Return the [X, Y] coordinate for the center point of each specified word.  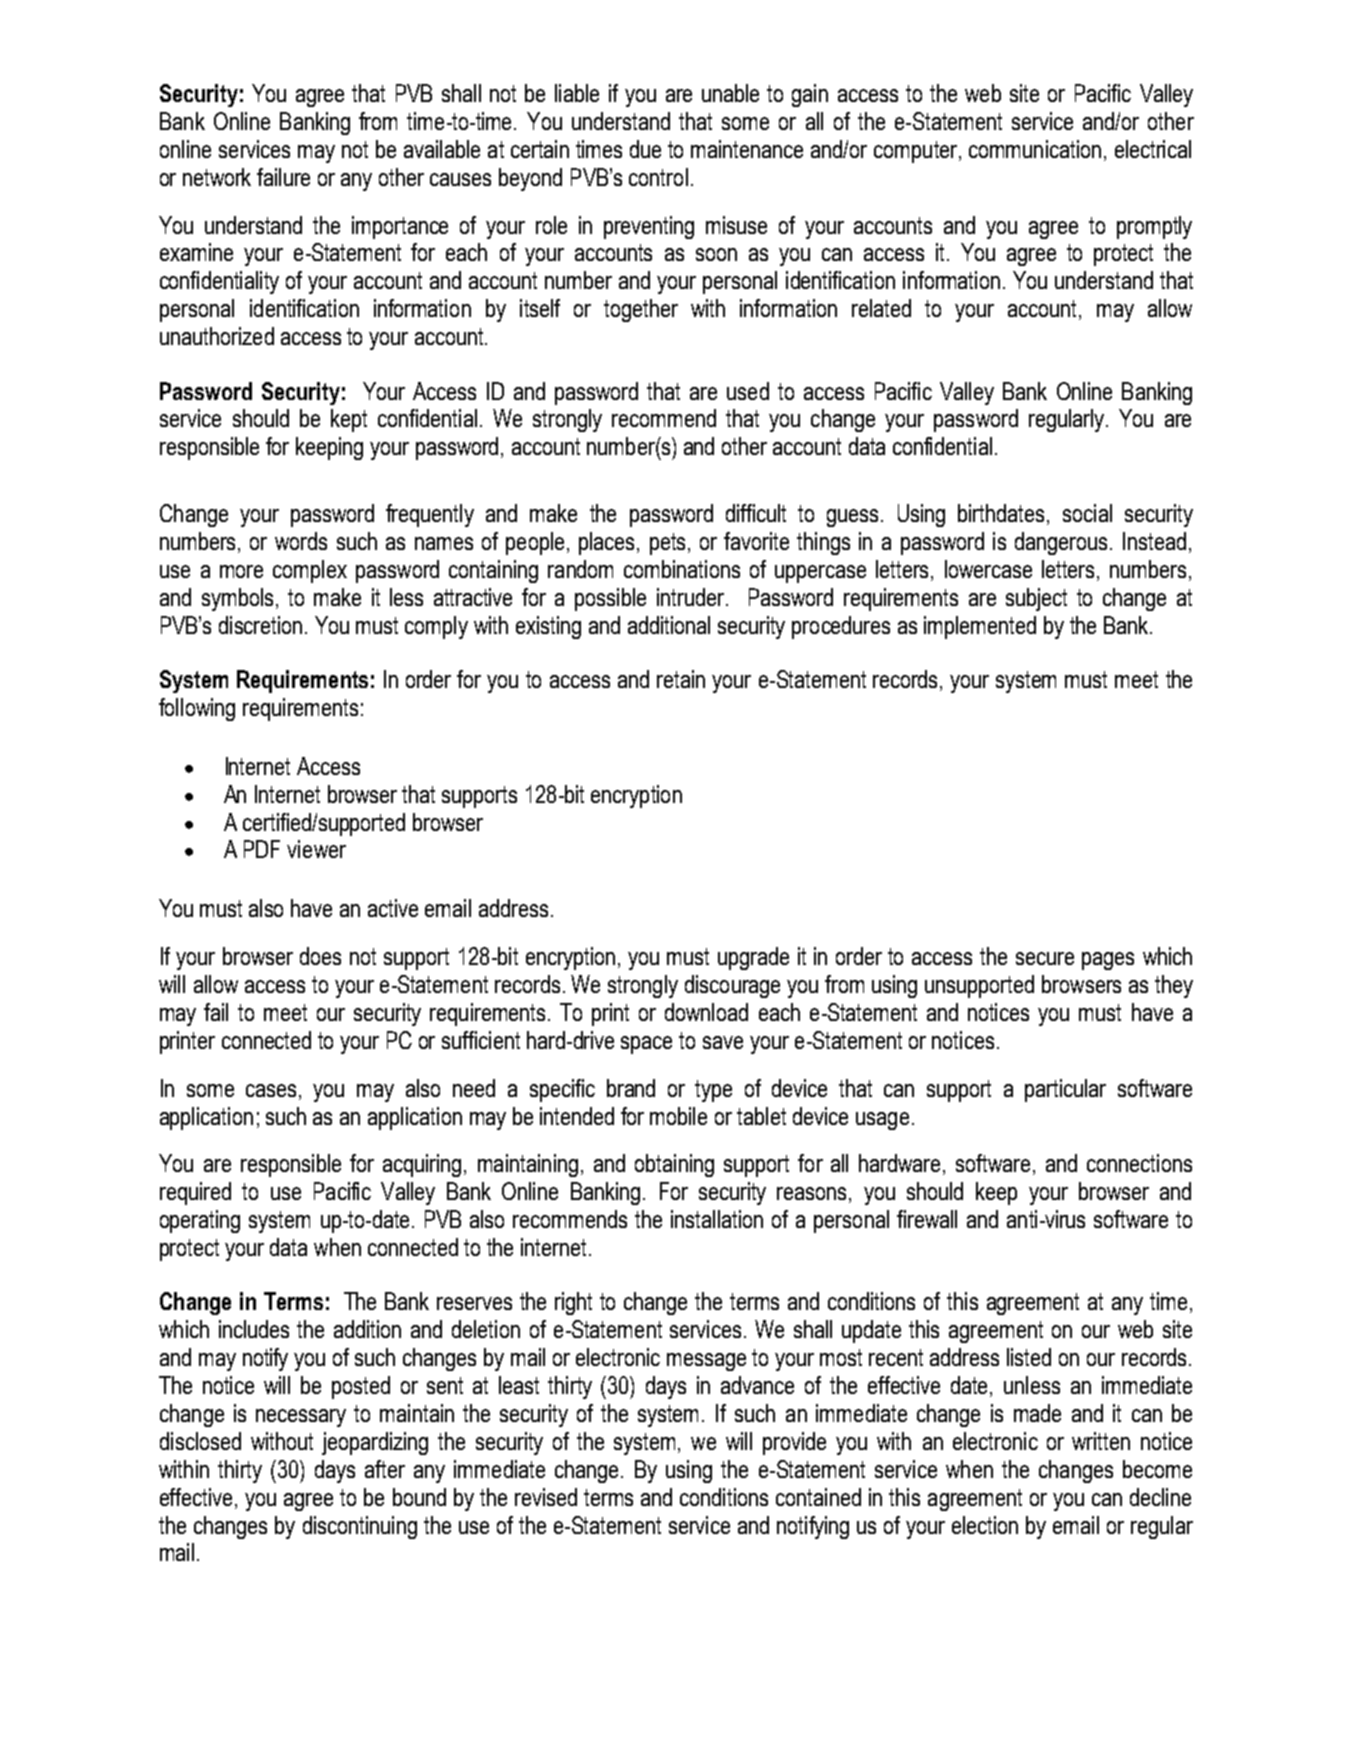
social [1087, 513]
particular [1065, 1090]
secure [1045, 958]
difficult [756, 513]
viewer [316, 849]
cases [273, 1090]
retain [681, 679]
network [217, 177]
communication [1035, 149]
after [385, 1469]
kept [349, 420]
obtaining [674, 1165]
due [645, 149]
